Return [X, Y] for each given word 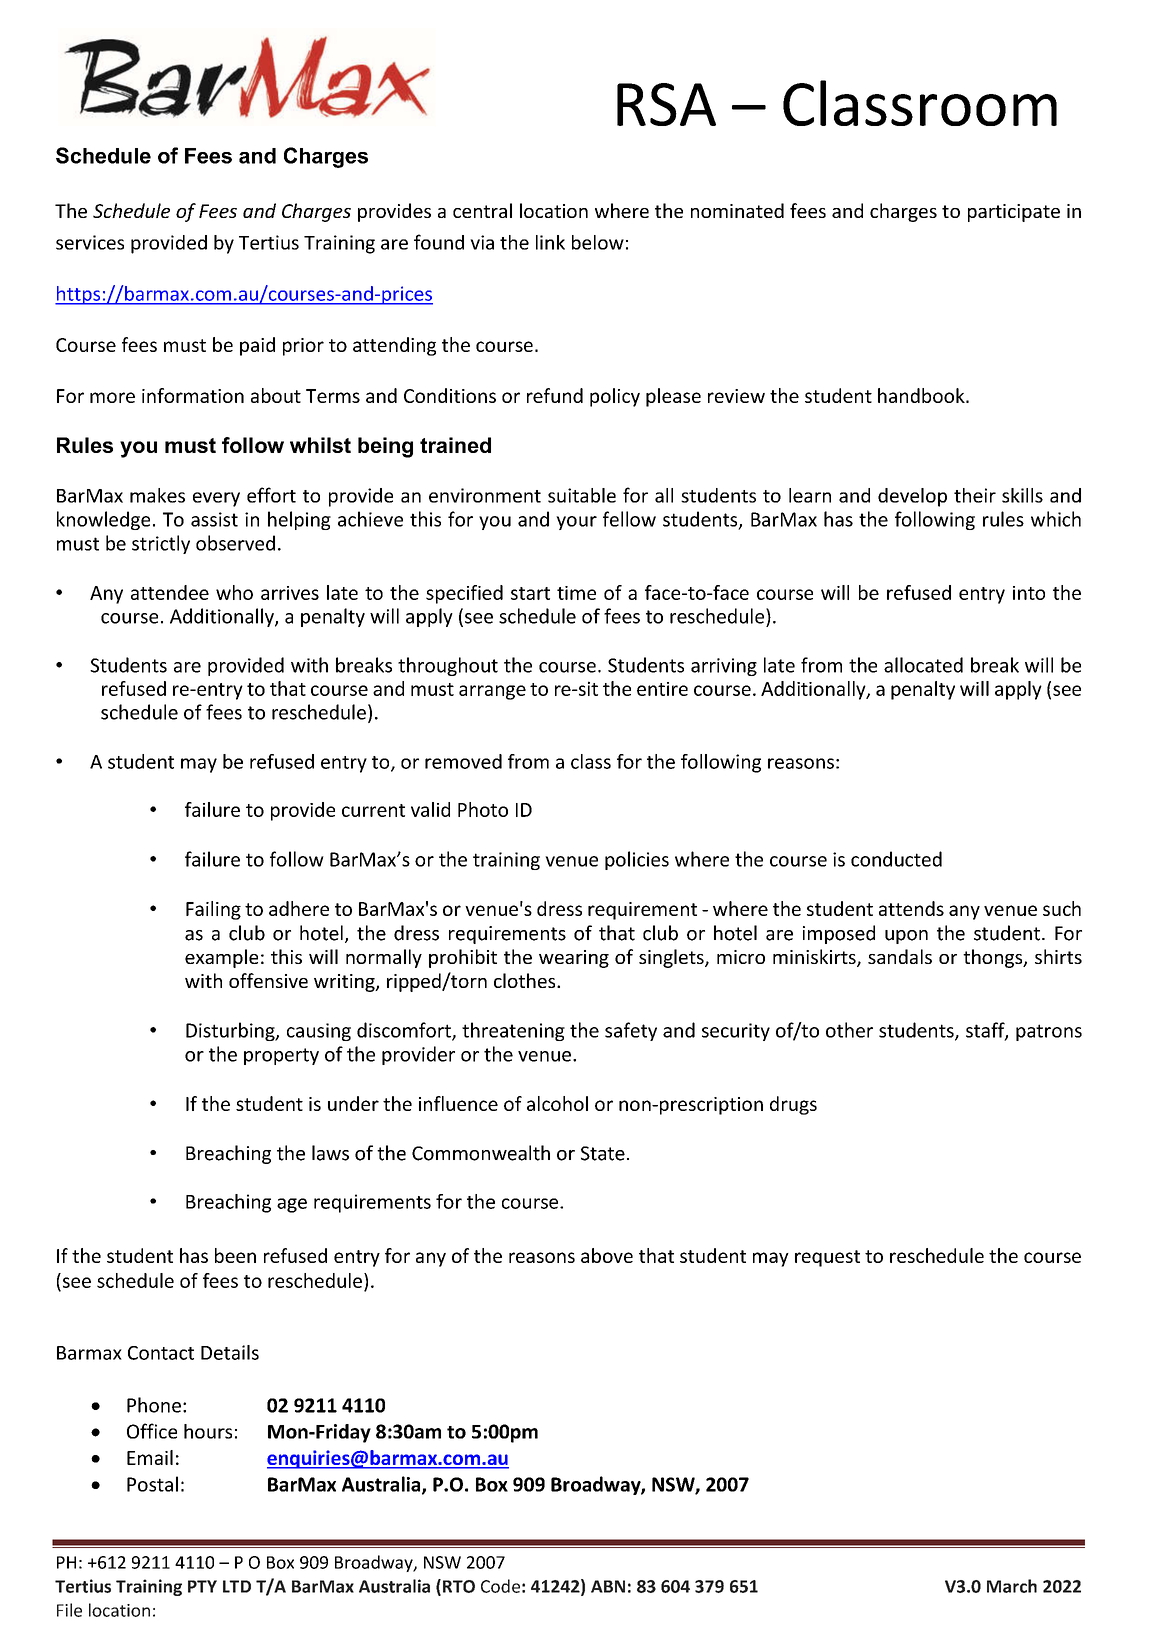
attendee [170, 592]
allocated [923, 665]
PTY [202, 1586]
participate [1014, 213]
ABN [608, 1586]
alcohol [557, 1103]
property [281, 1056]
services [90, 242]
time [576, 593]
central [482, 210]
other [849, 1030]
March [1012, 1586]
